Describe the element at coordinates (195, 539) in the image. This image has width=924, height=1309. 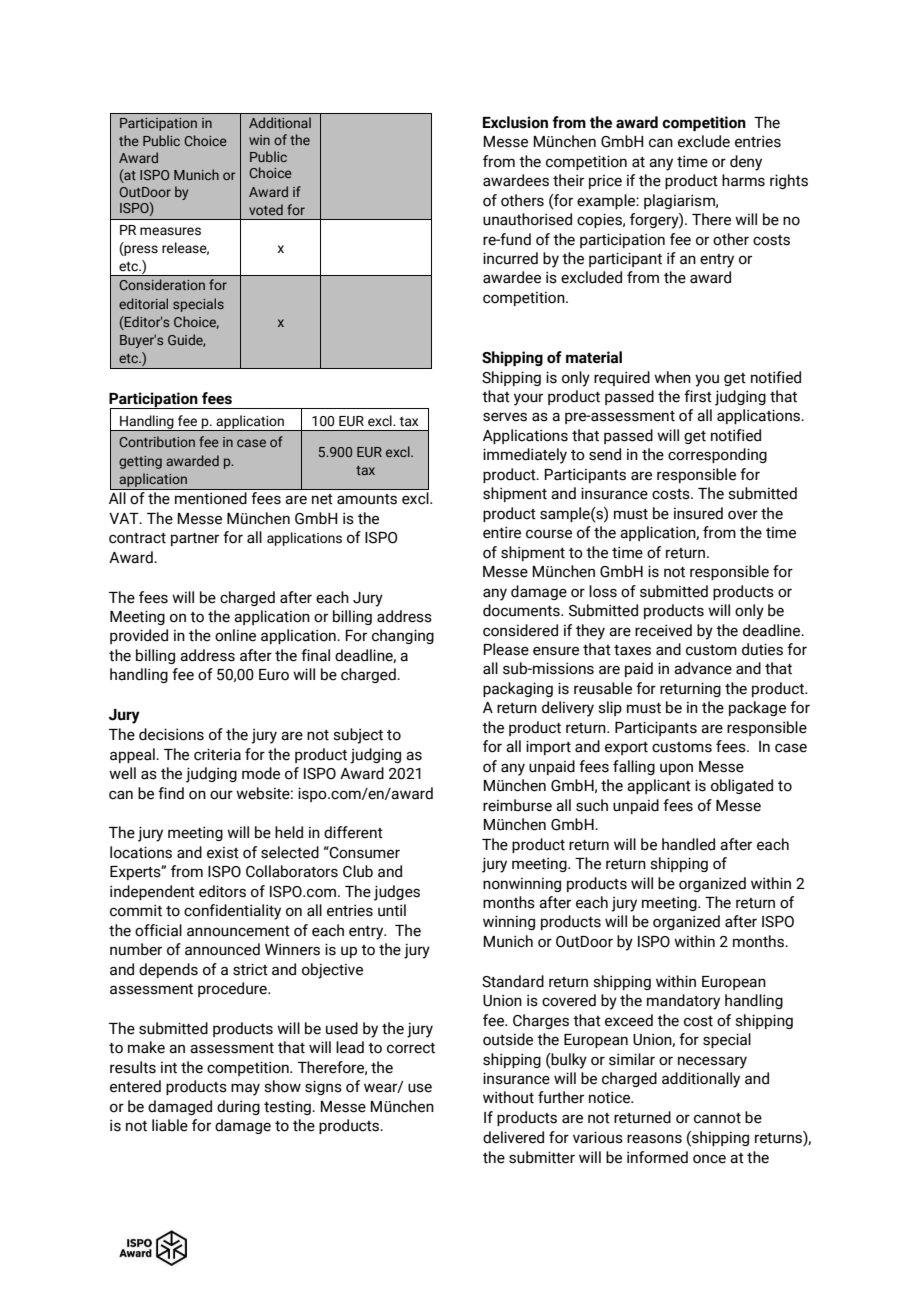
I see `partner` at that location.
